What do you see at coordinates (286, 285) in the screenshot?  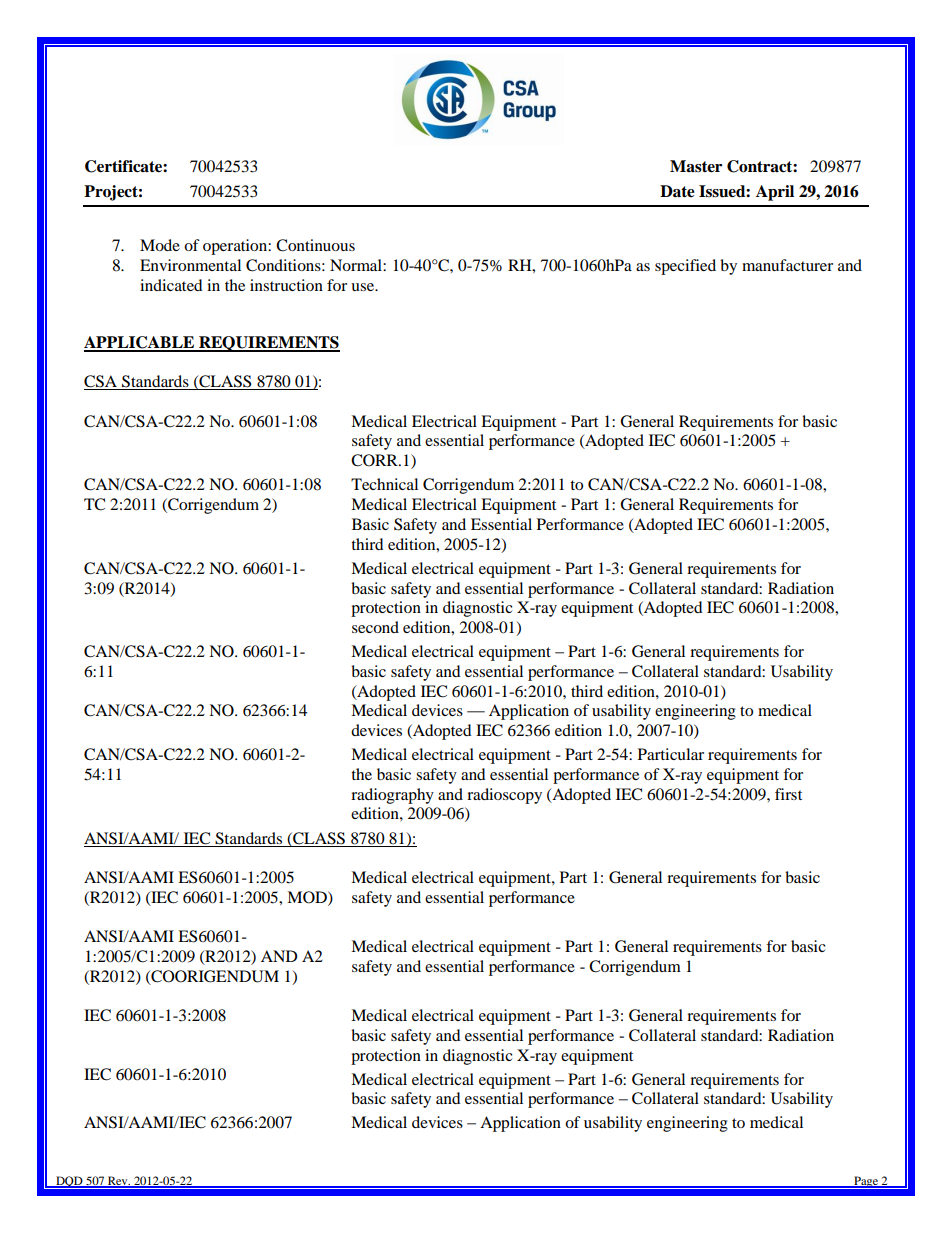 I see `instruction` at bounding box center [286, 285].
